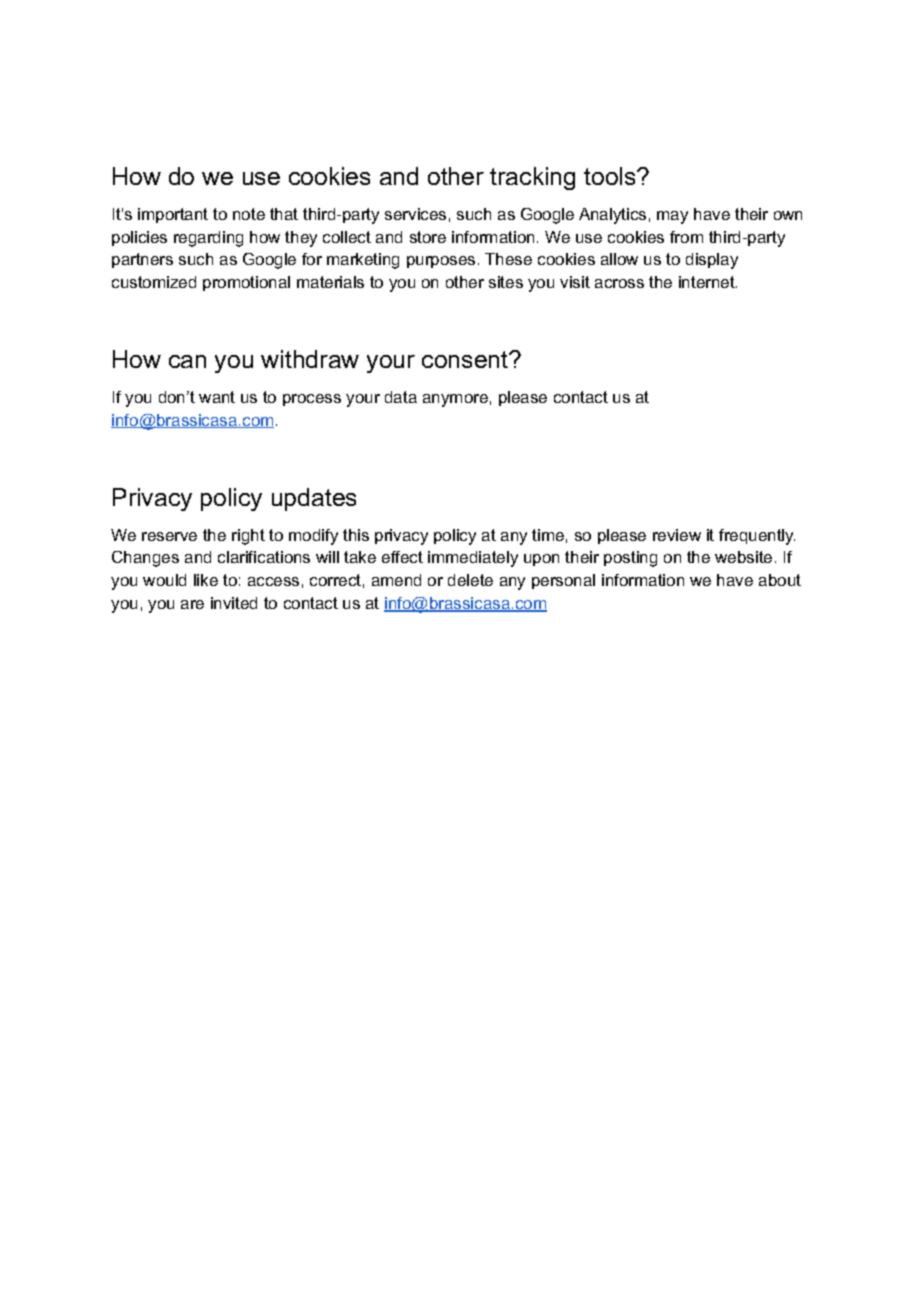 The width and height of the image is (924, 1307). What do you see at coordinates (780, 580) in the image?
I see `about` at bounding box center [780, 580].
